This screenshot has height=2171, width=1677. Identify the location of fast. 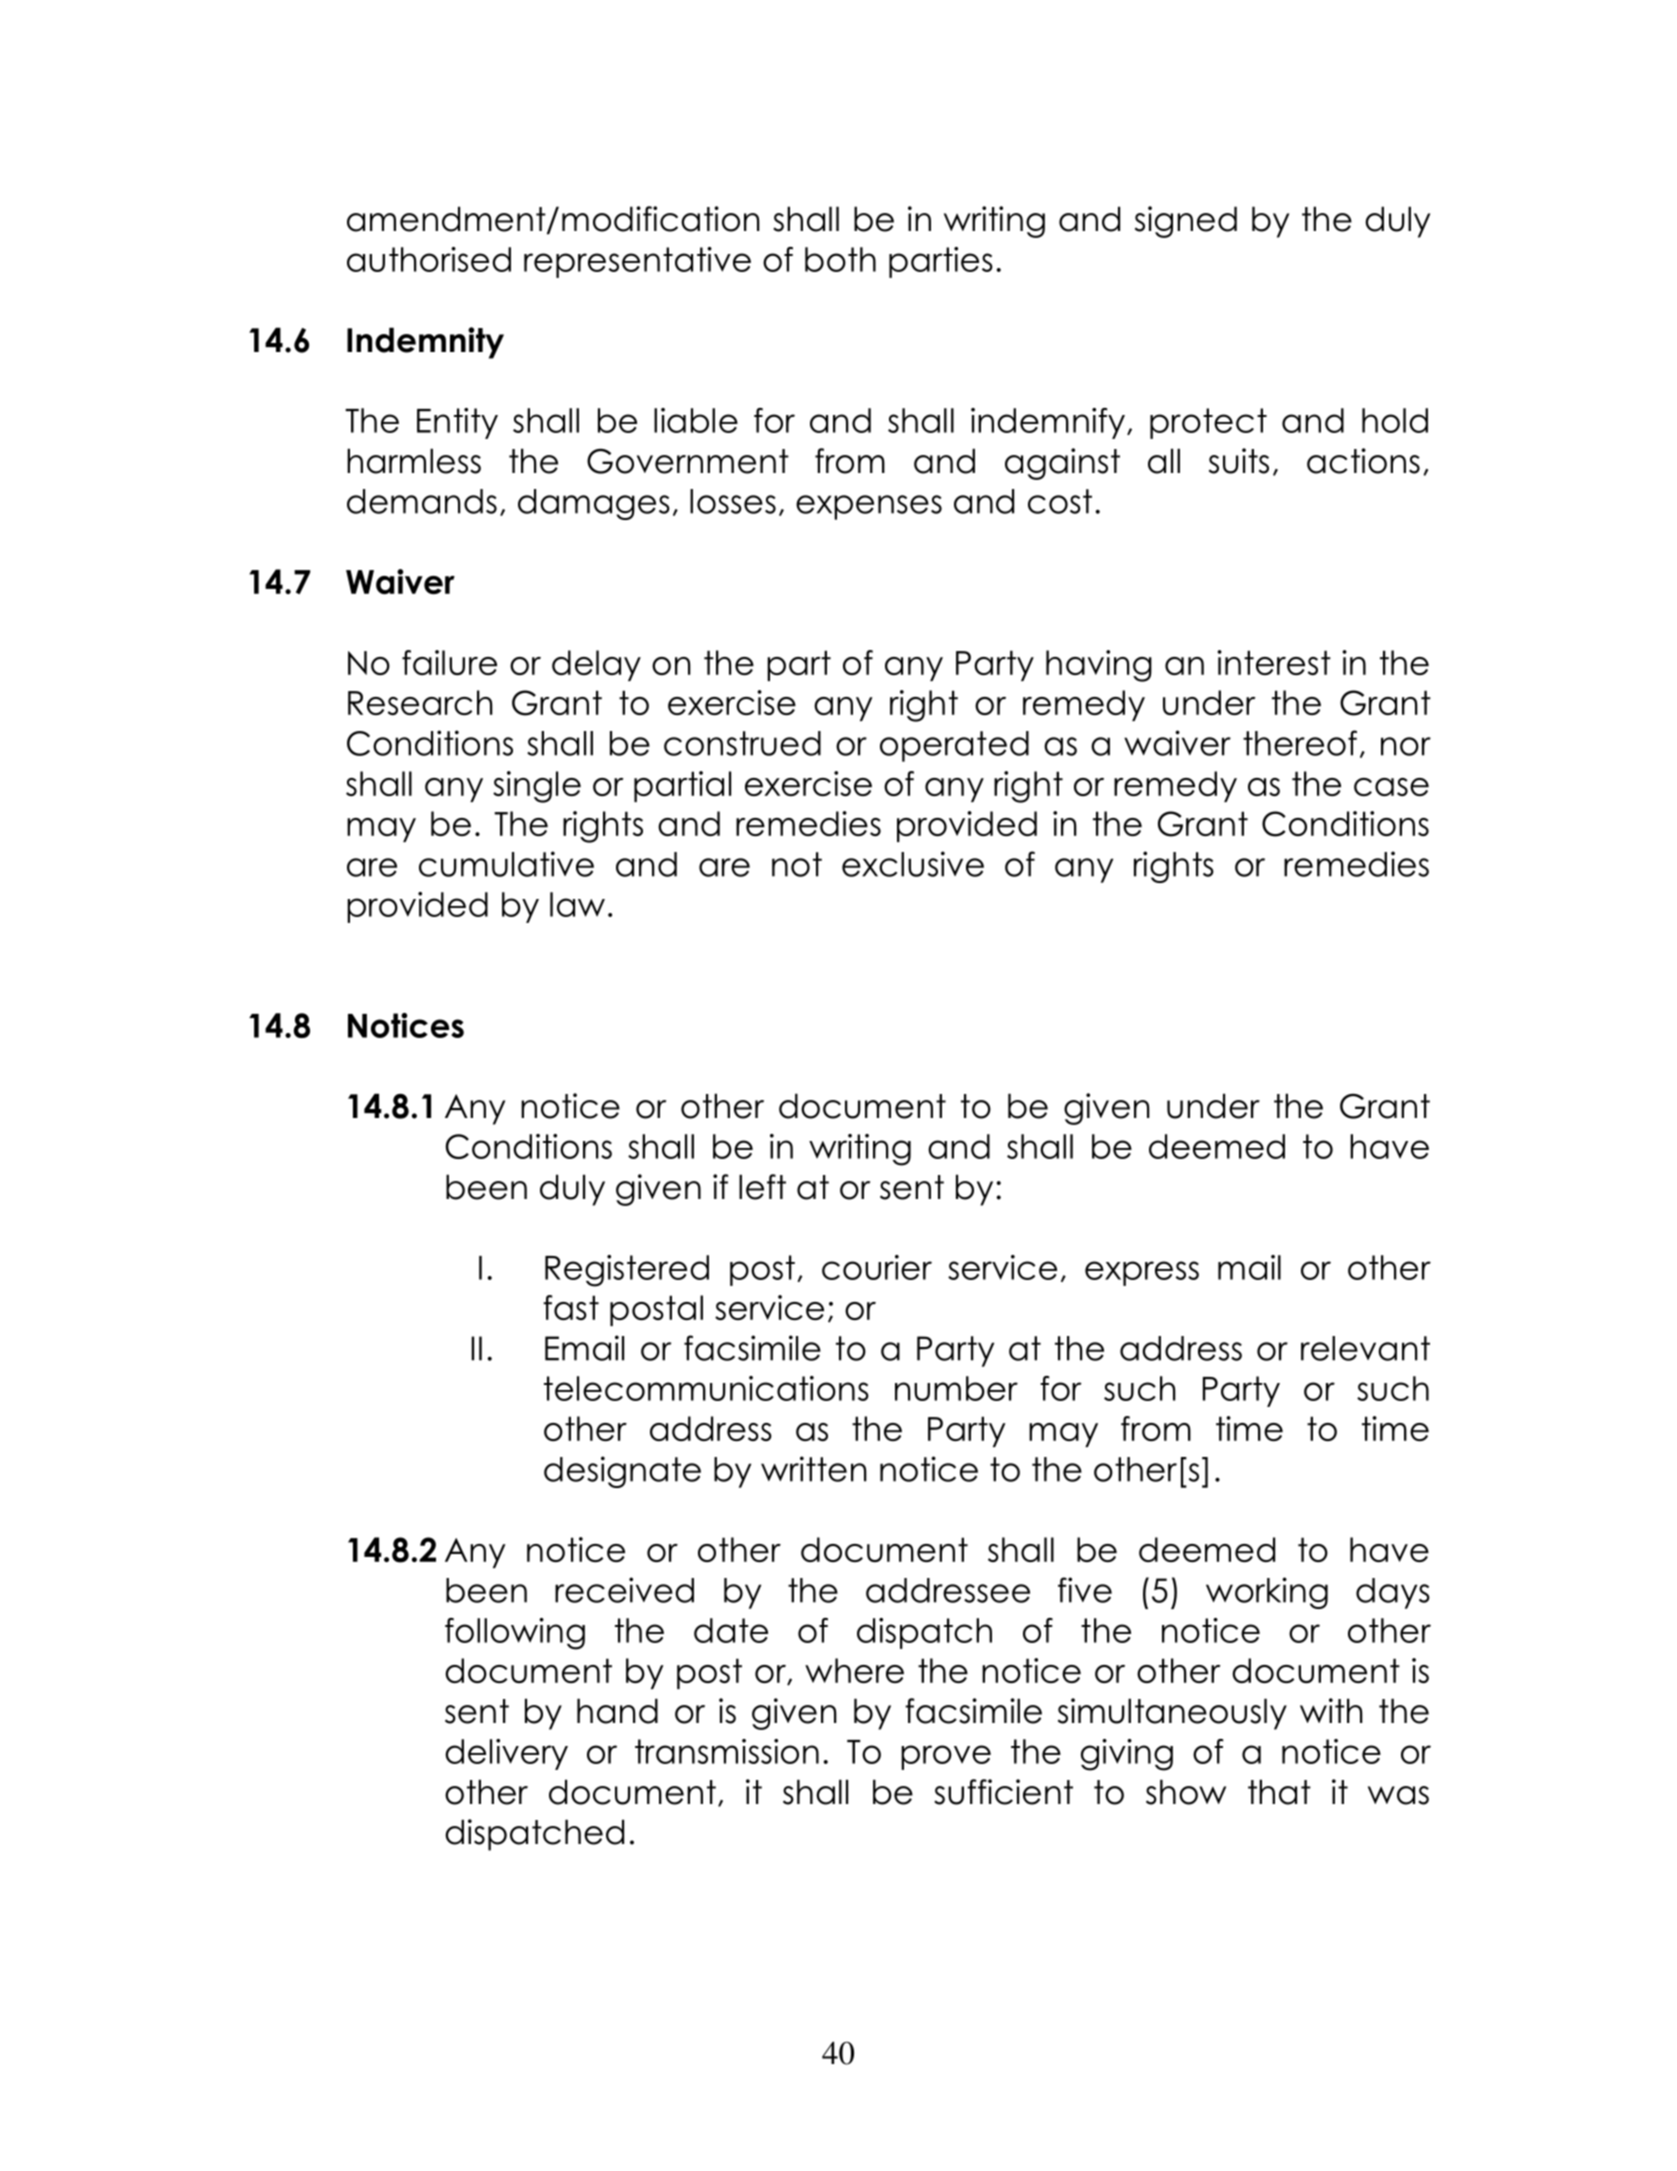
(571, 1307).
